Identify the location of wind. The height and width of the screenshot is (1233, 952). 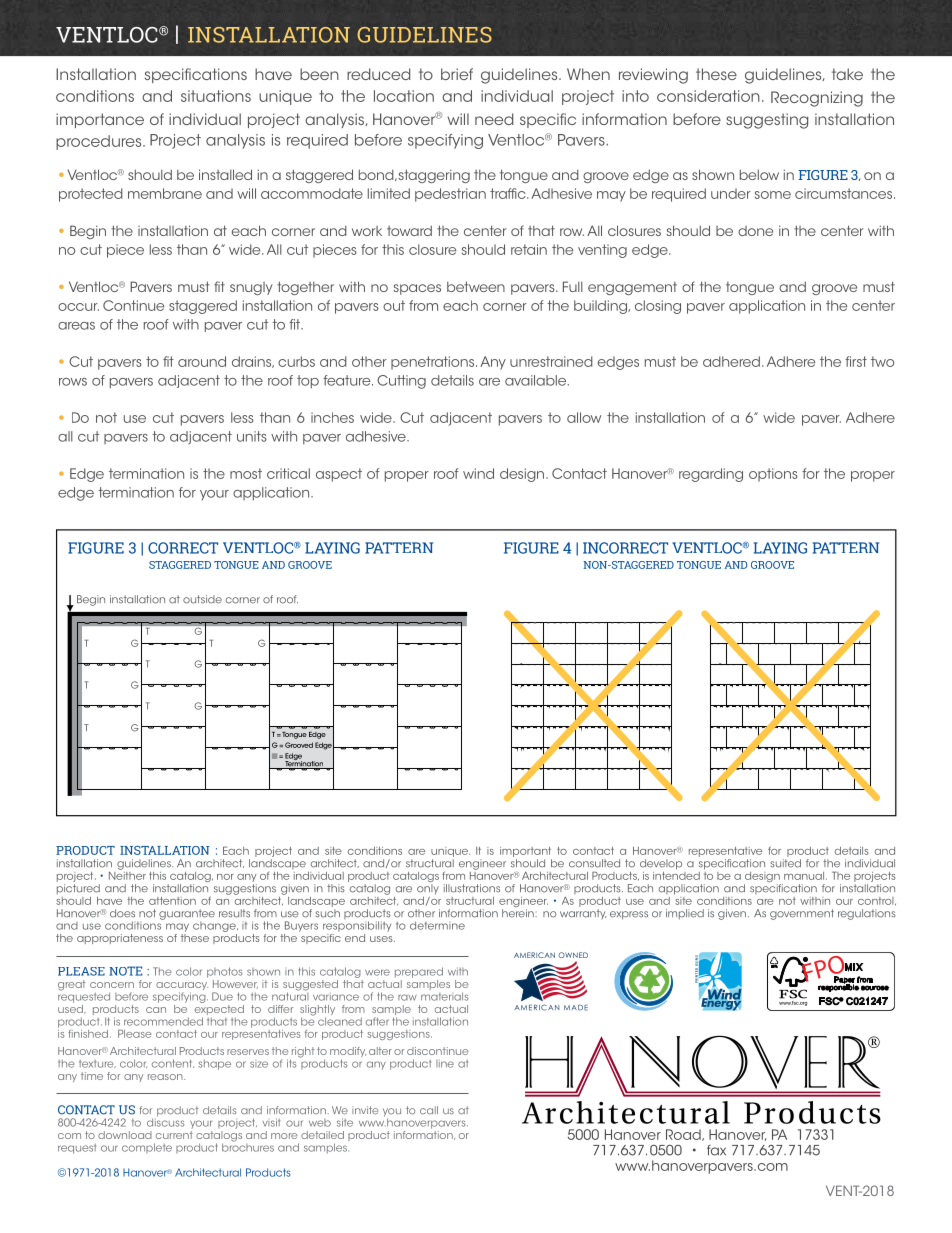
(478, 473).
